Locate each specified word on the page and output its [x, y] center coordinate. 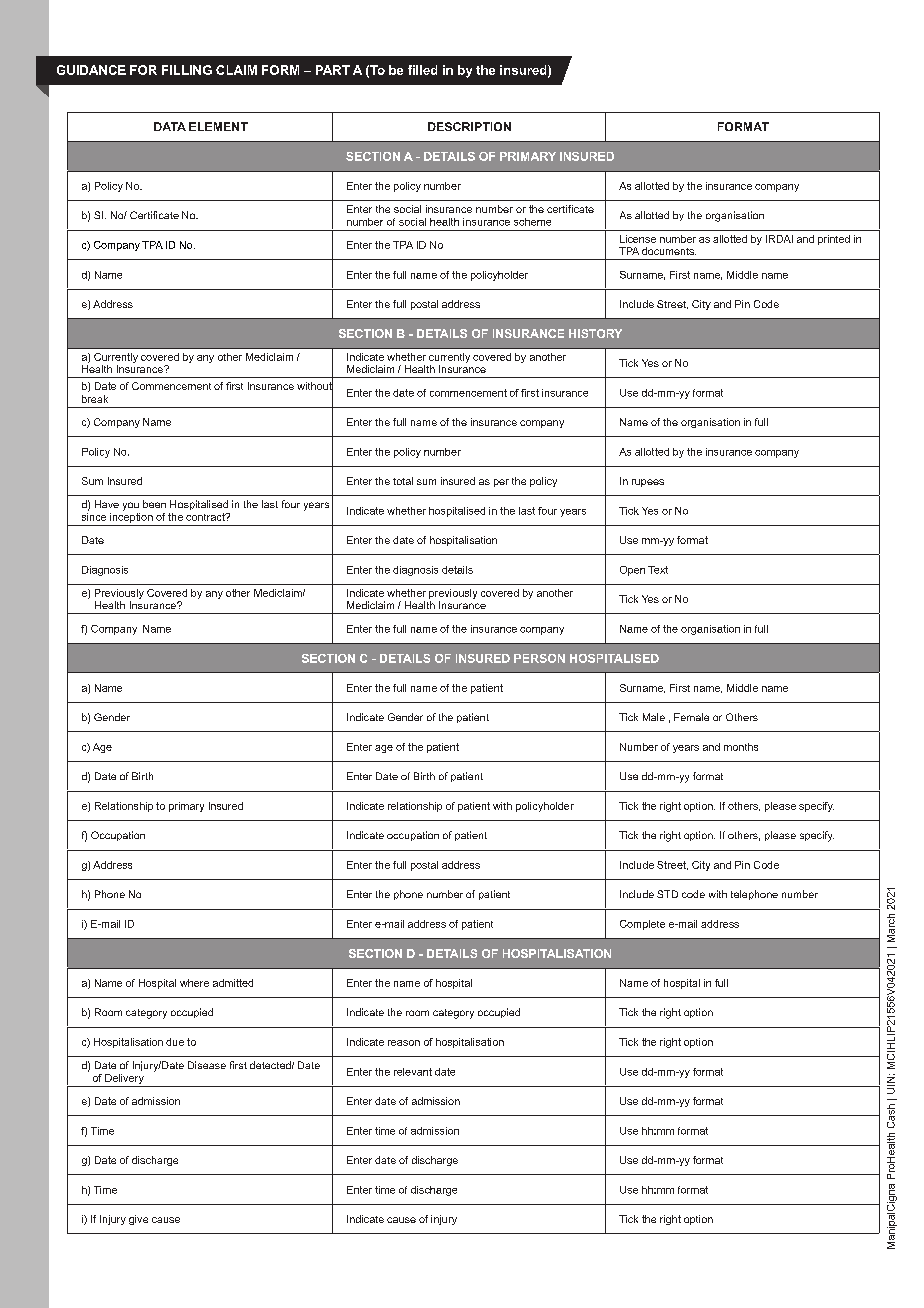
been [154, 504]
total [403, 481]
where [194, 983]
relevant [413, 1072]
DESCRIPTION [469, 126]
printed [834, 240]
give [138, 1220]
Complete [642, 925]
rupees [648, 483]
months [741, 747]
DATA [170, 126]
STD [667, 894]
